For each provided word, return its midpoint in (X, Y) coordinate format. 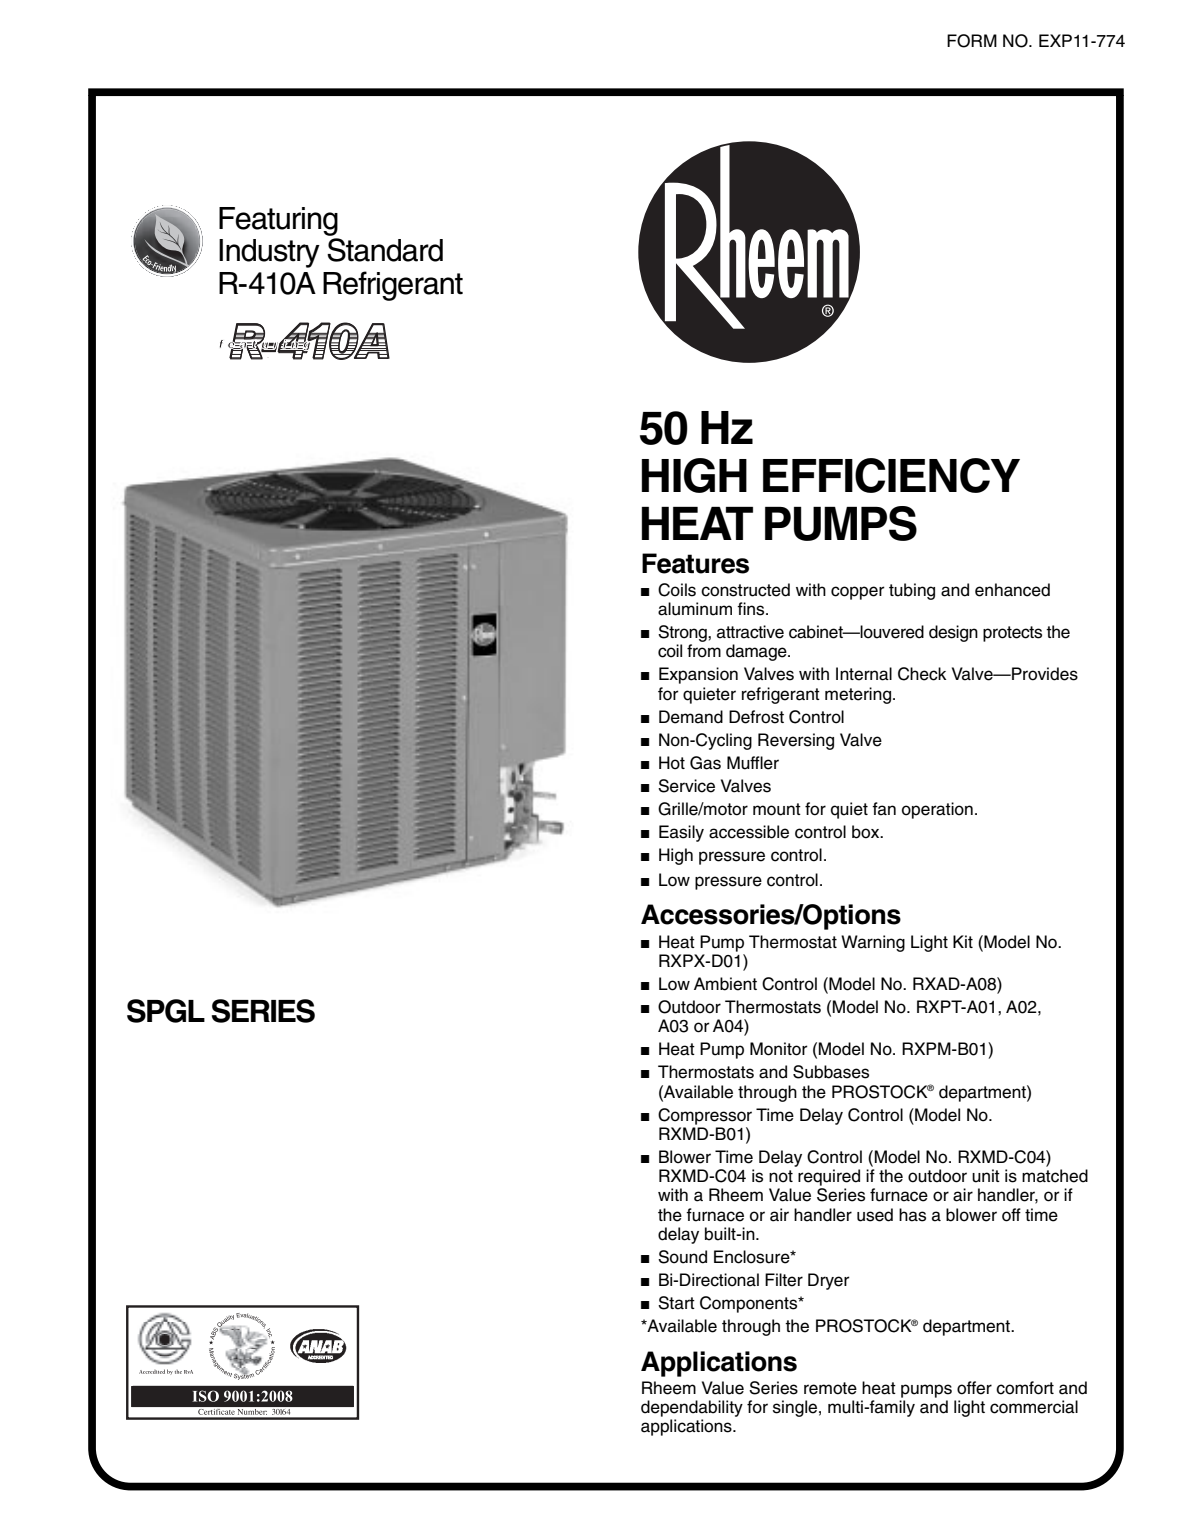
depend (669, 1408)
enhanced (1012, 590)
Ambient (725, 984)
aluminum (695, 609)
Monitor (779, 1049)
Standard (385, 250)
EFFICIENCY (891, 475)
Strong (683, 633)
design (953, 633)
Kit (963, 941)
